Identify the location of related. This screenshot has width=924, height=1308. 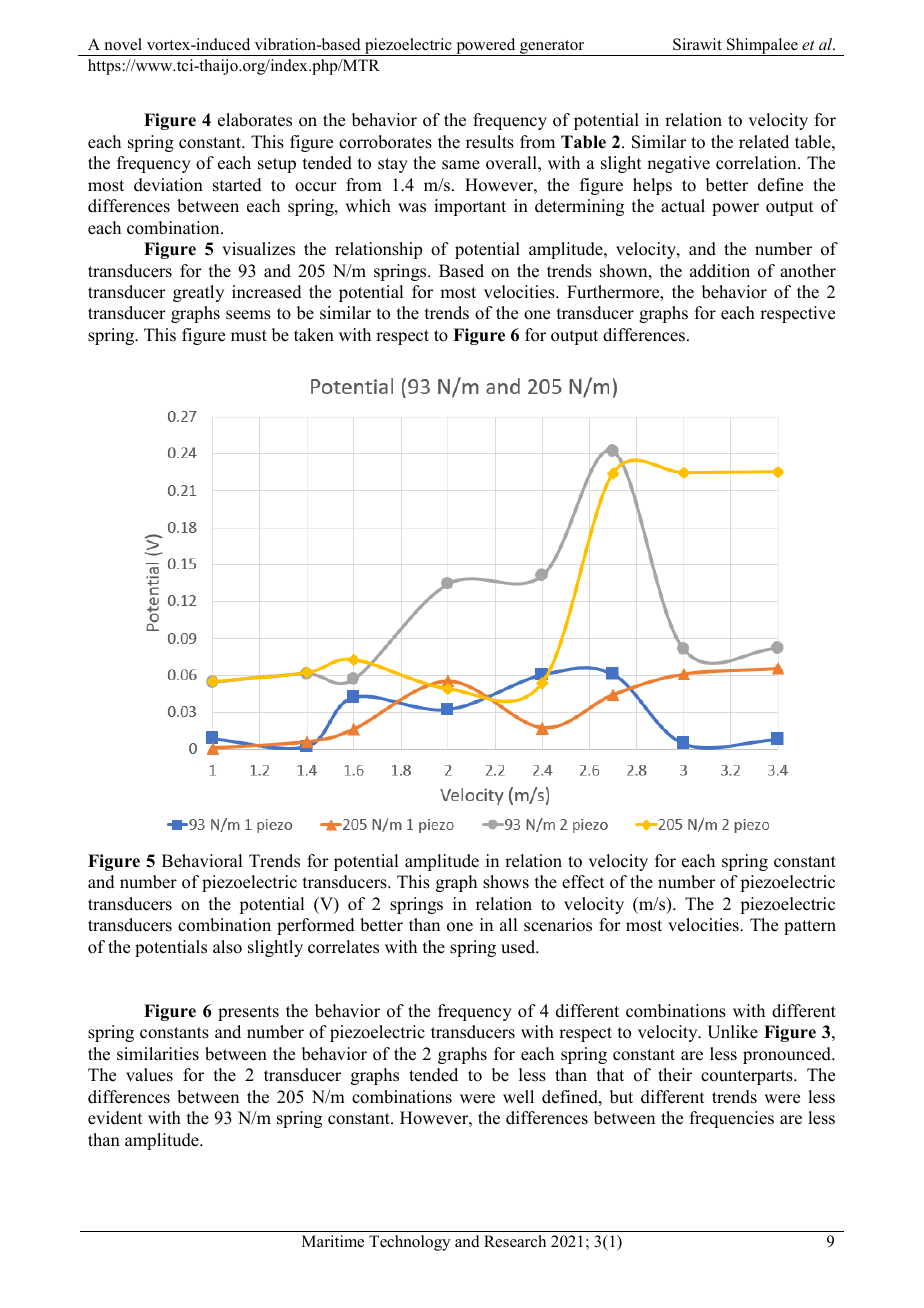
(764, 142).
